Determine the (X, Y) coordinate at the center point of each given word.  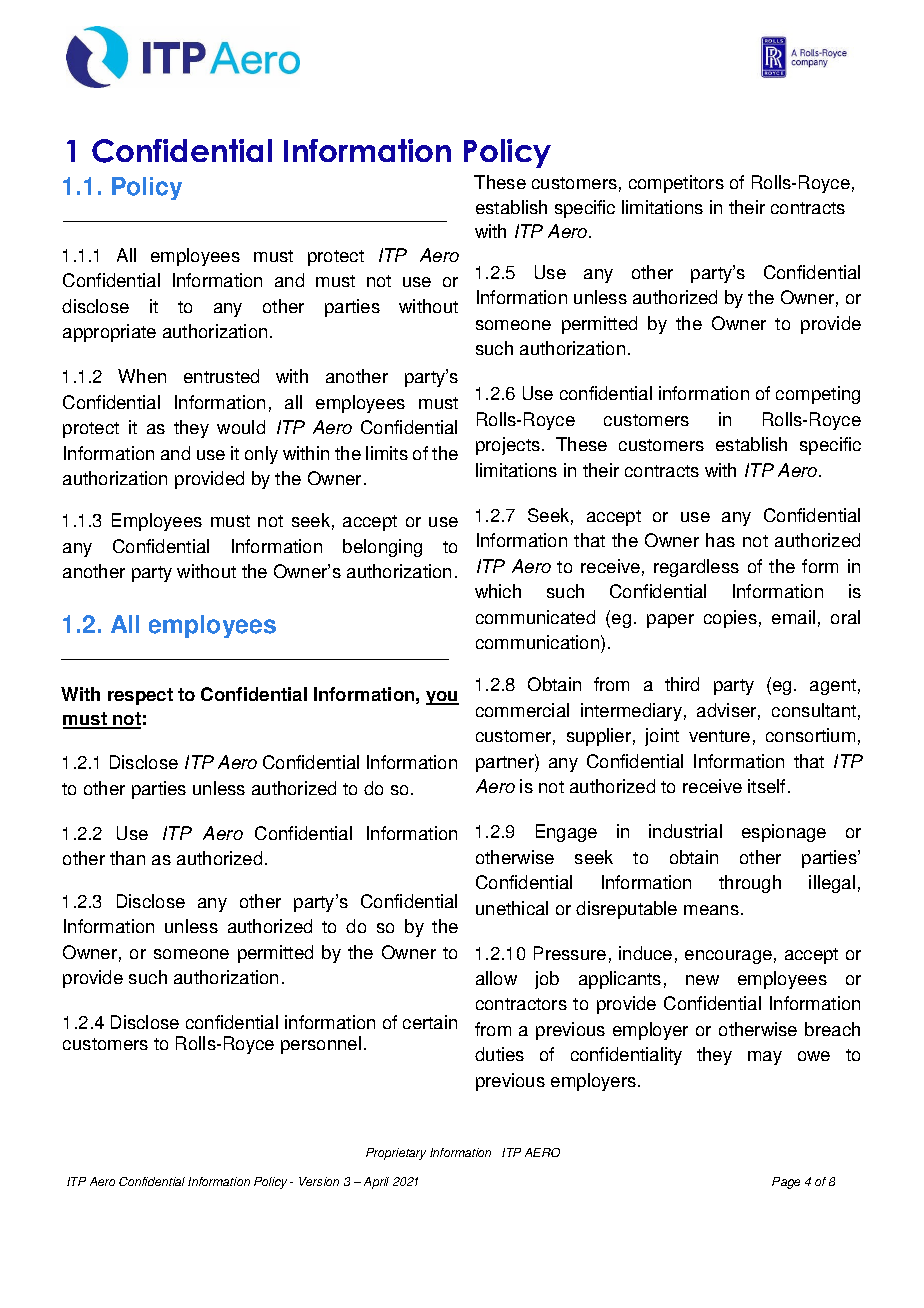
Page (786, 1183)
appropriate (109, 333)
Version (319, 1181)
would (241, 427)
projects (508, 446)
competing (818, 395)
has (720, 540)
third (682, 684)
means (711, 910)
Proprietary (396, 1154)
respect (140, 696)
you (442, 698)
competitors (676, 184)
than (127, 858)
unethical (512, 908)
